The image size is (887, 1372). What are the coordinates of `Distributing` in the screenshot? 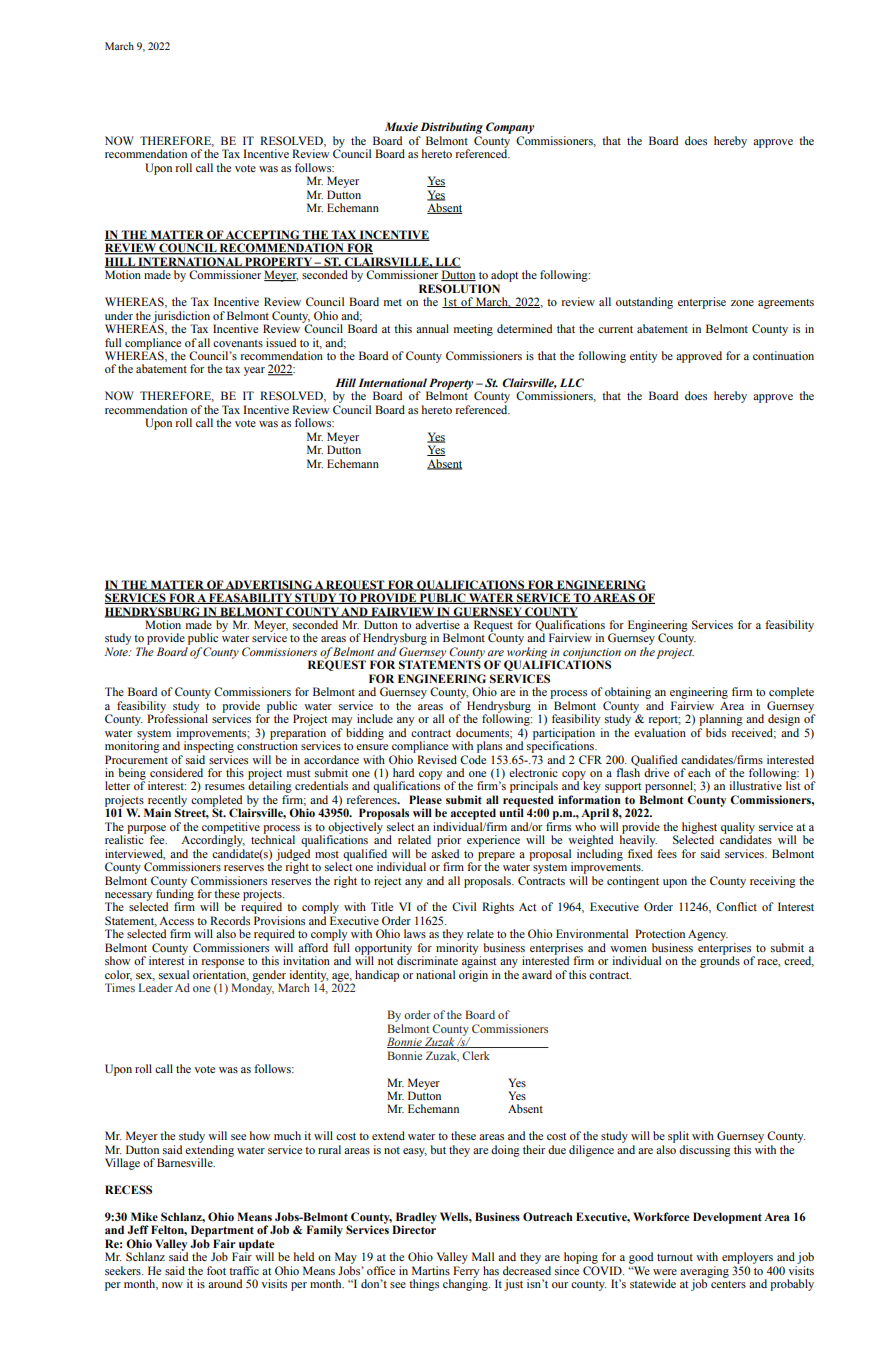 It's located at (451, 128).
